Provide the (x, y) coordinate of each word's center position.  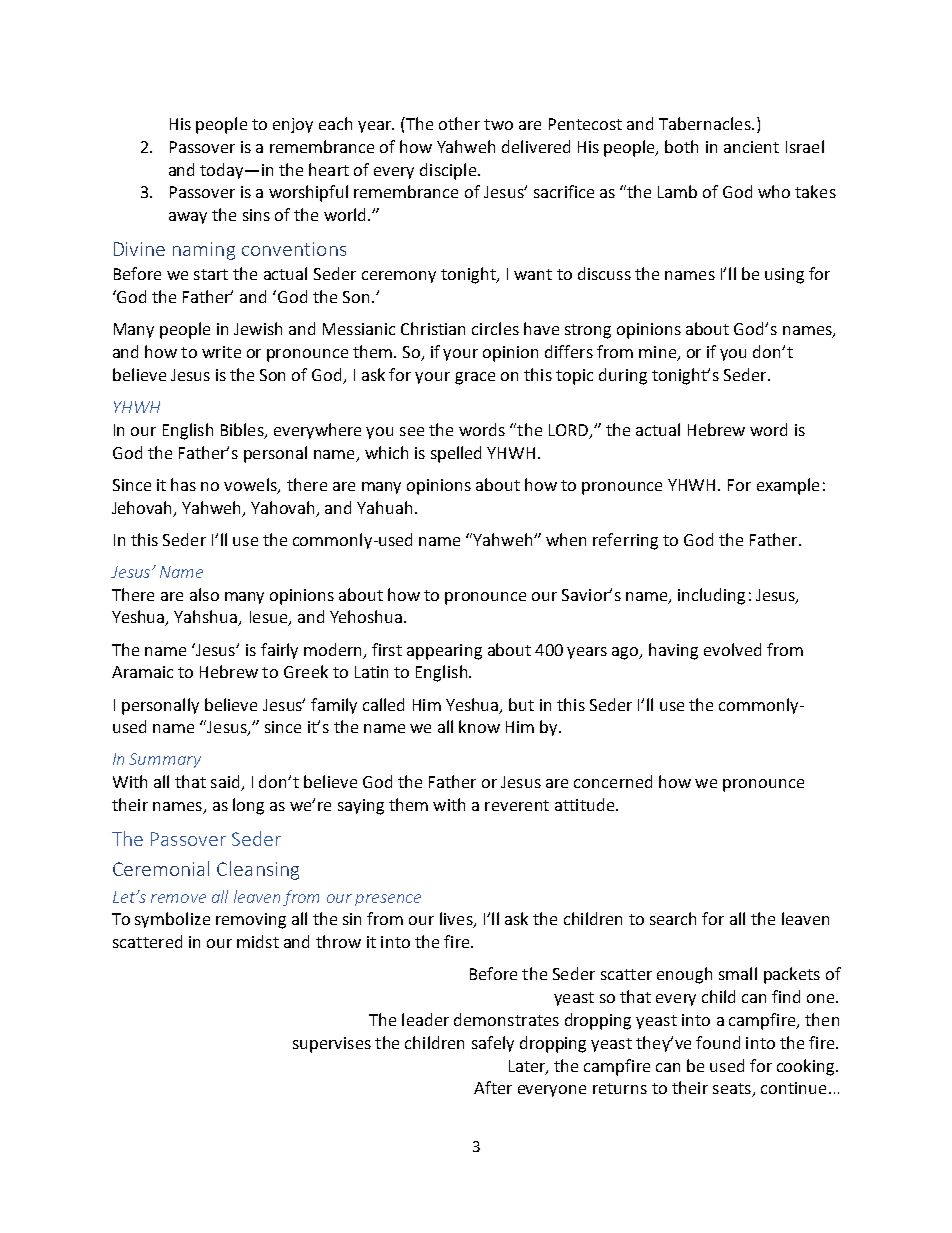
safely (493, 1044)
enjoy (293, 125)
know (479, 726)
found (718, 1042)
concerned (613, 781)
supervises (332, 1045)
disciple (449, 171)
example (788, 486)
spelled (456, 454)
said (226, 783)
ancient (751, 147)
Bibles (243, 430)
